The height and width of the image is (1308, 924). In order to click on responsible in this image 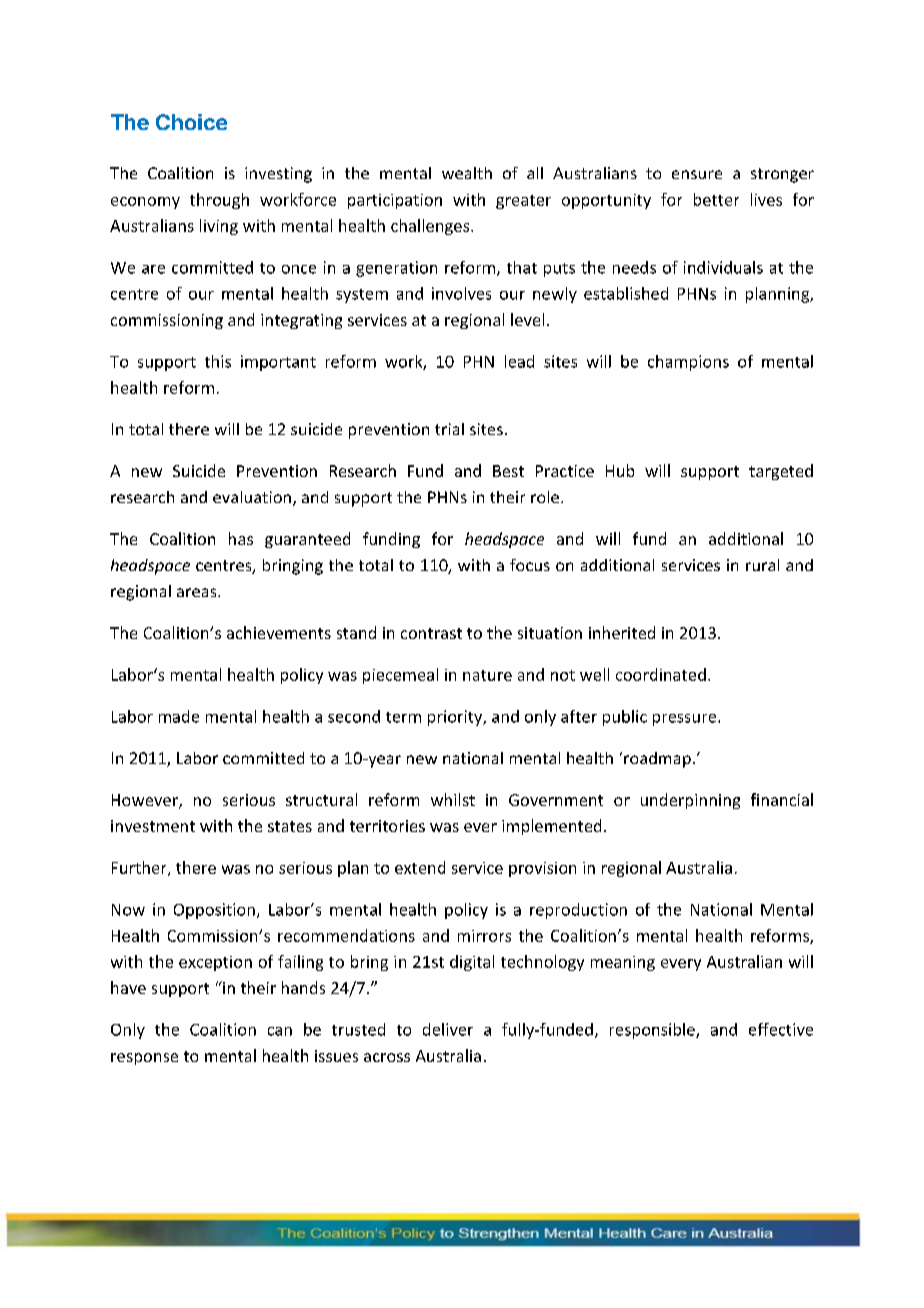, I will do `click(653, 1031)`.
